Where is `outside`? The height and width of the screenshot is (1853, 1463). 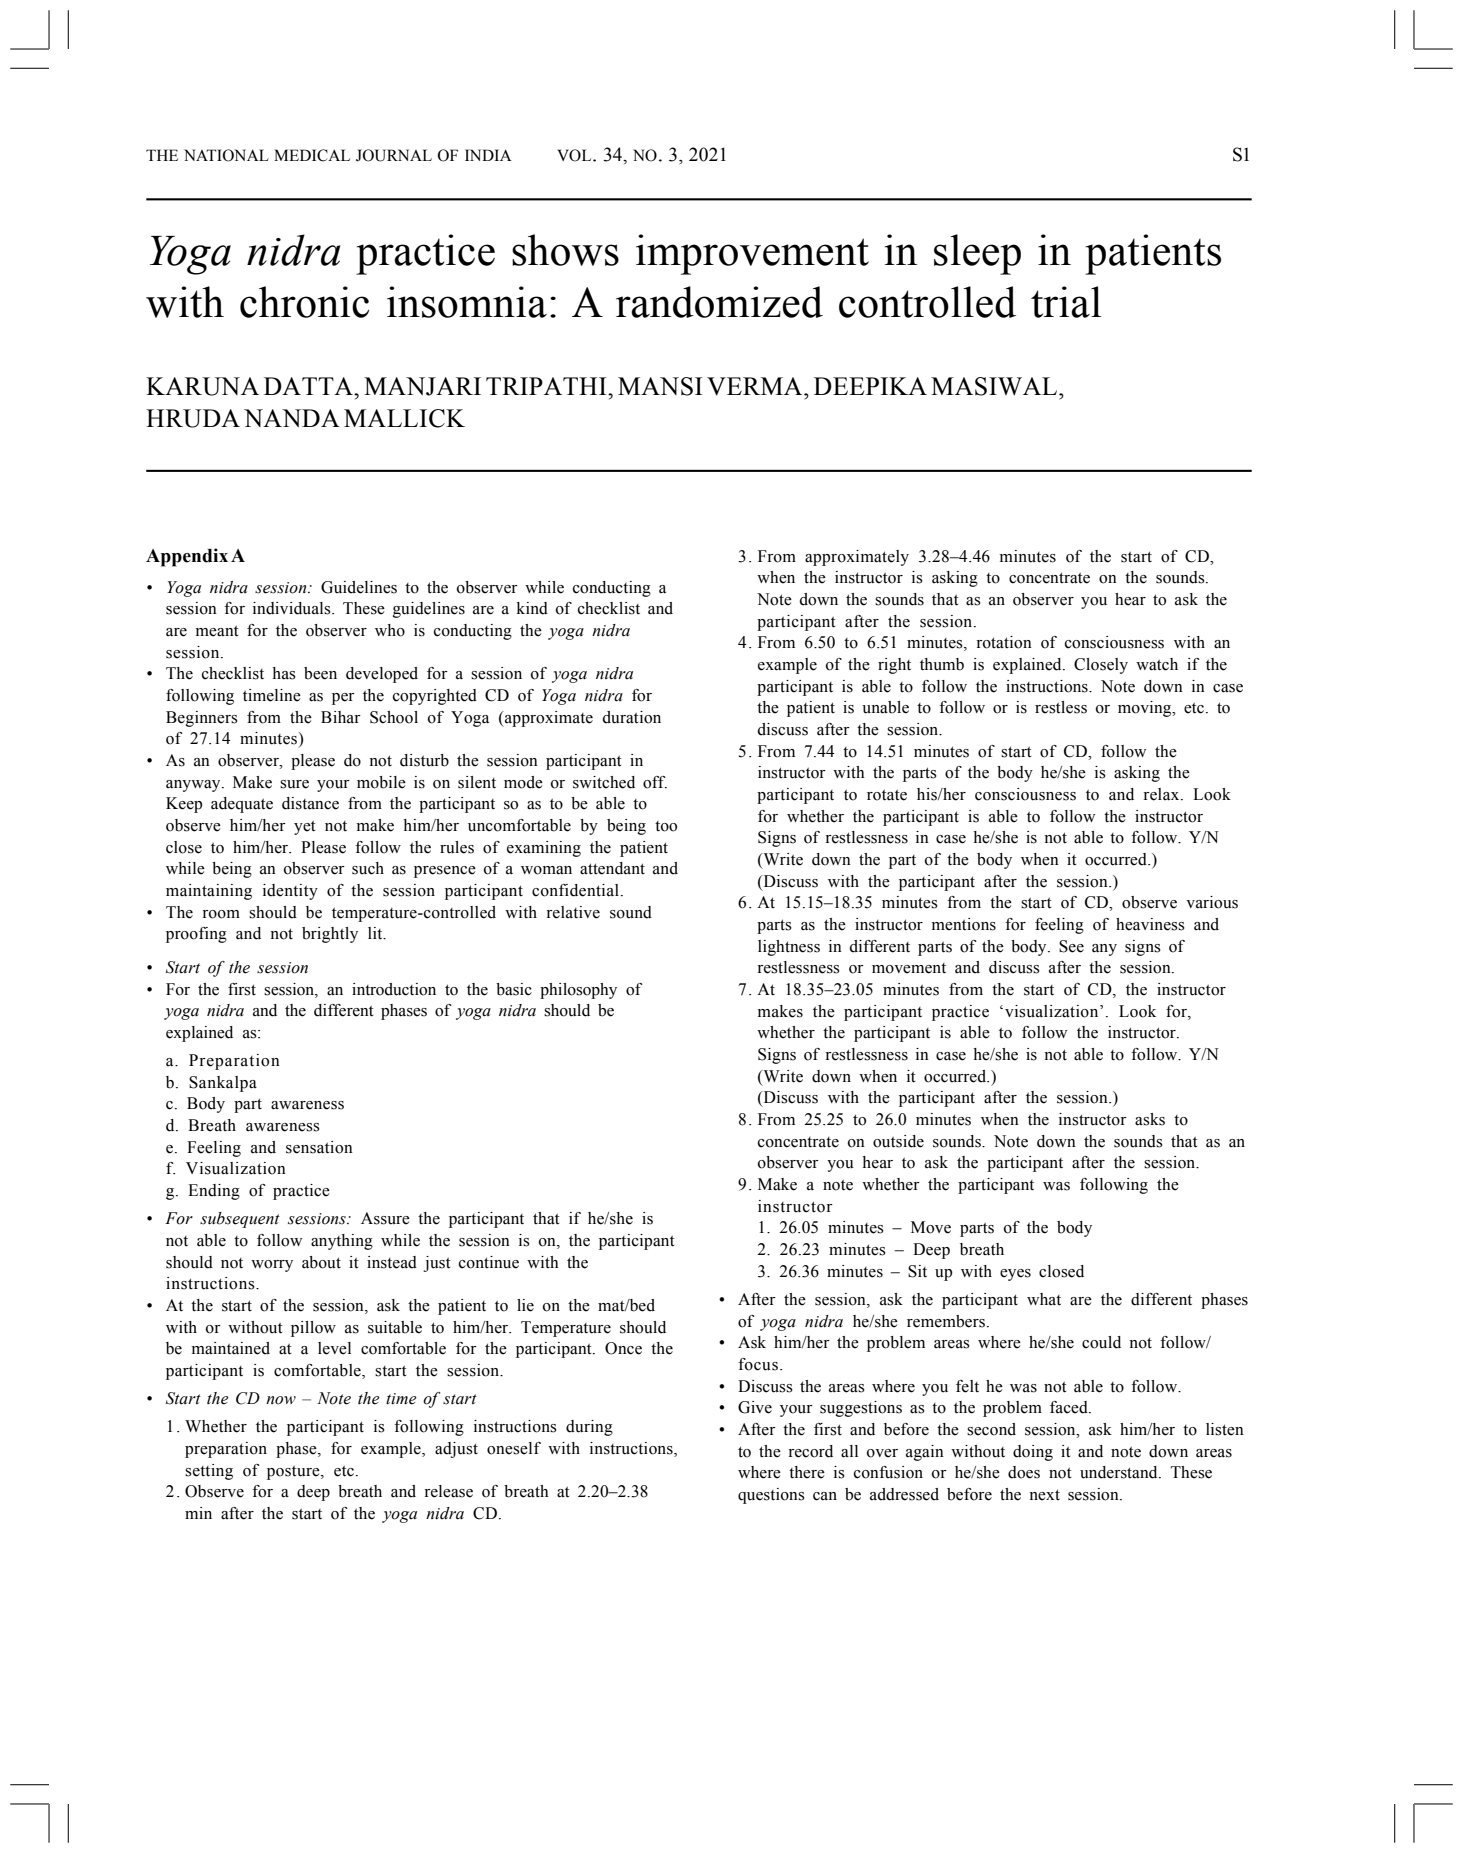 outside is located at coordinates (898, 1141).
